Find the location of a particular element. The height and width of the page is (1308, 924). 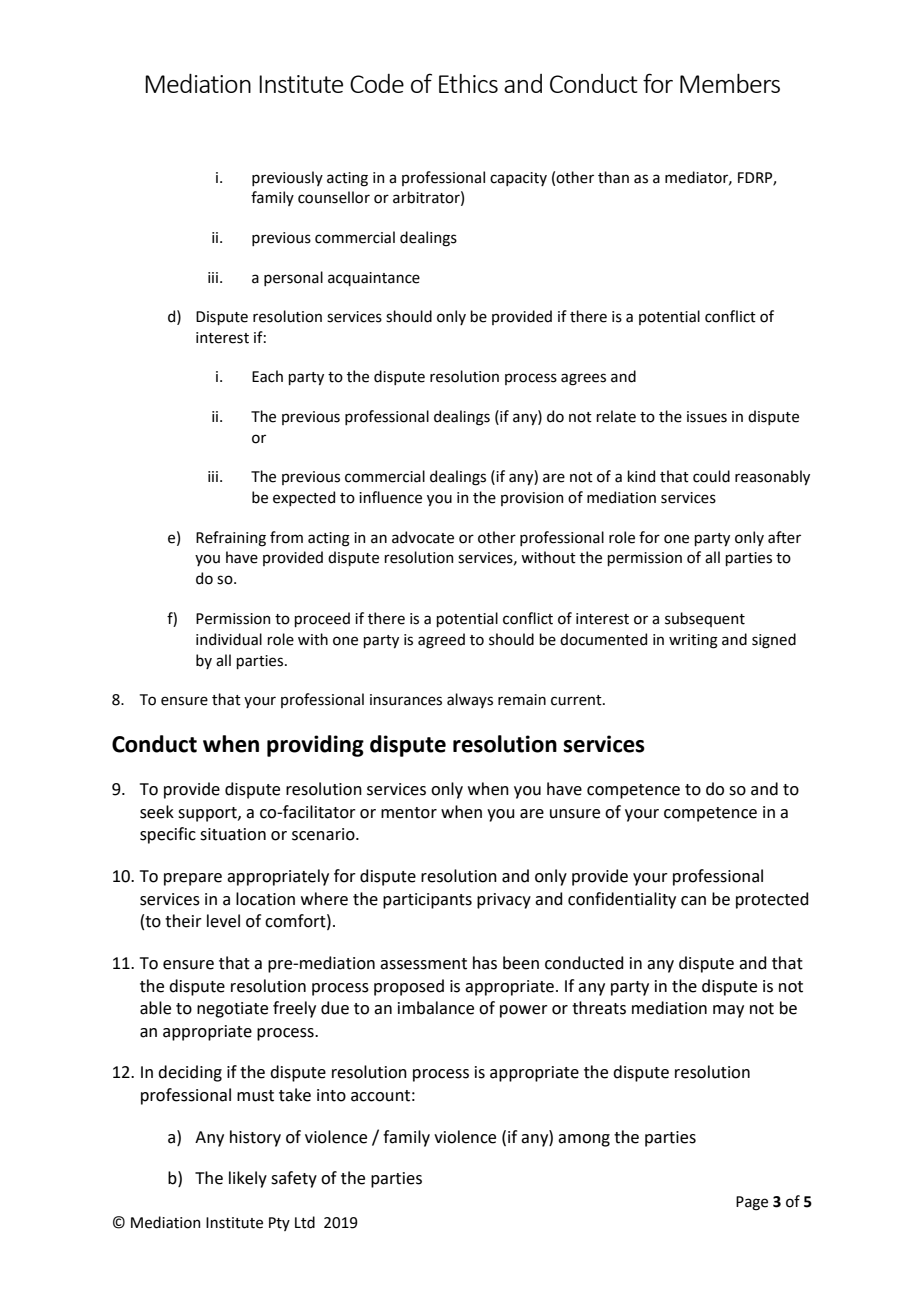

situation is located at coordinates (233, 834).
